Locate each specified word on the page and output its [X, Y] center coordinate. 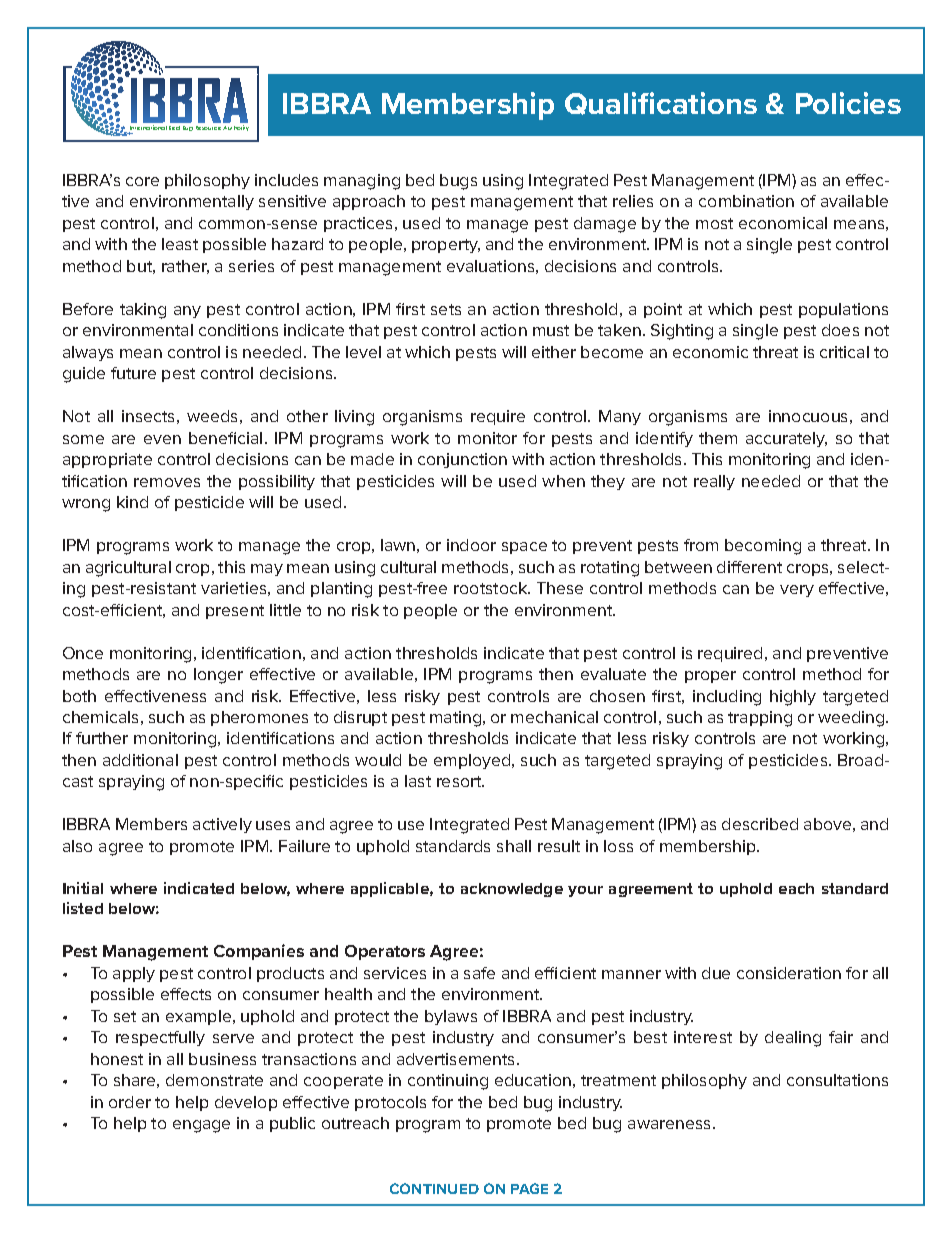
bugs [458, 182]
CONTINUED [434, 1188]
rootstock [492, 588]
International [148, 129]
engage [201, 1126]
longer [218, 676]
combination [746, 201]
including [727, 698]
